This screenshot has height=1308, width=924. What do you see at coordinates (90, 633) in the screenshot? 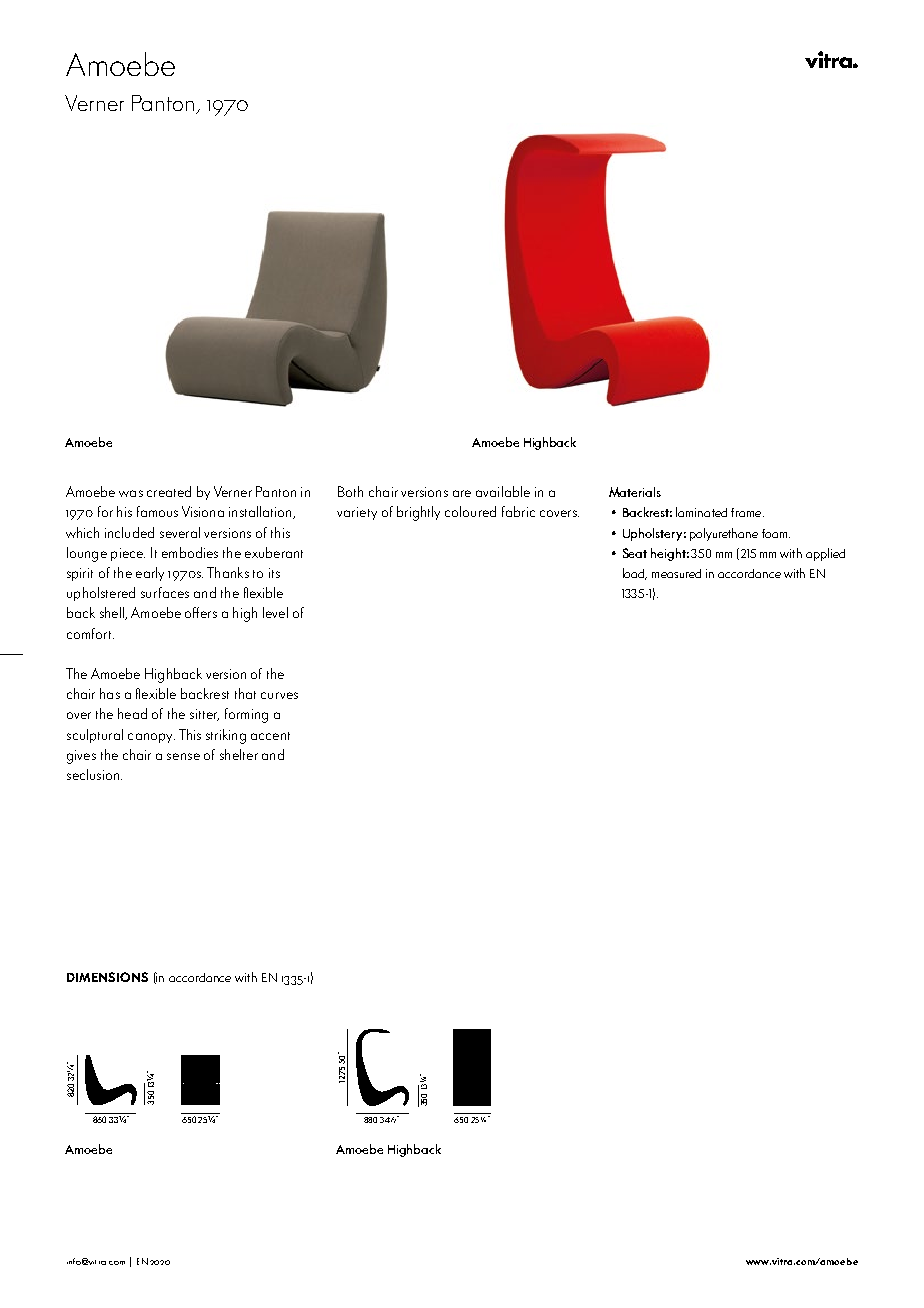
I see `comfort` at bounding box center [90, 633].
